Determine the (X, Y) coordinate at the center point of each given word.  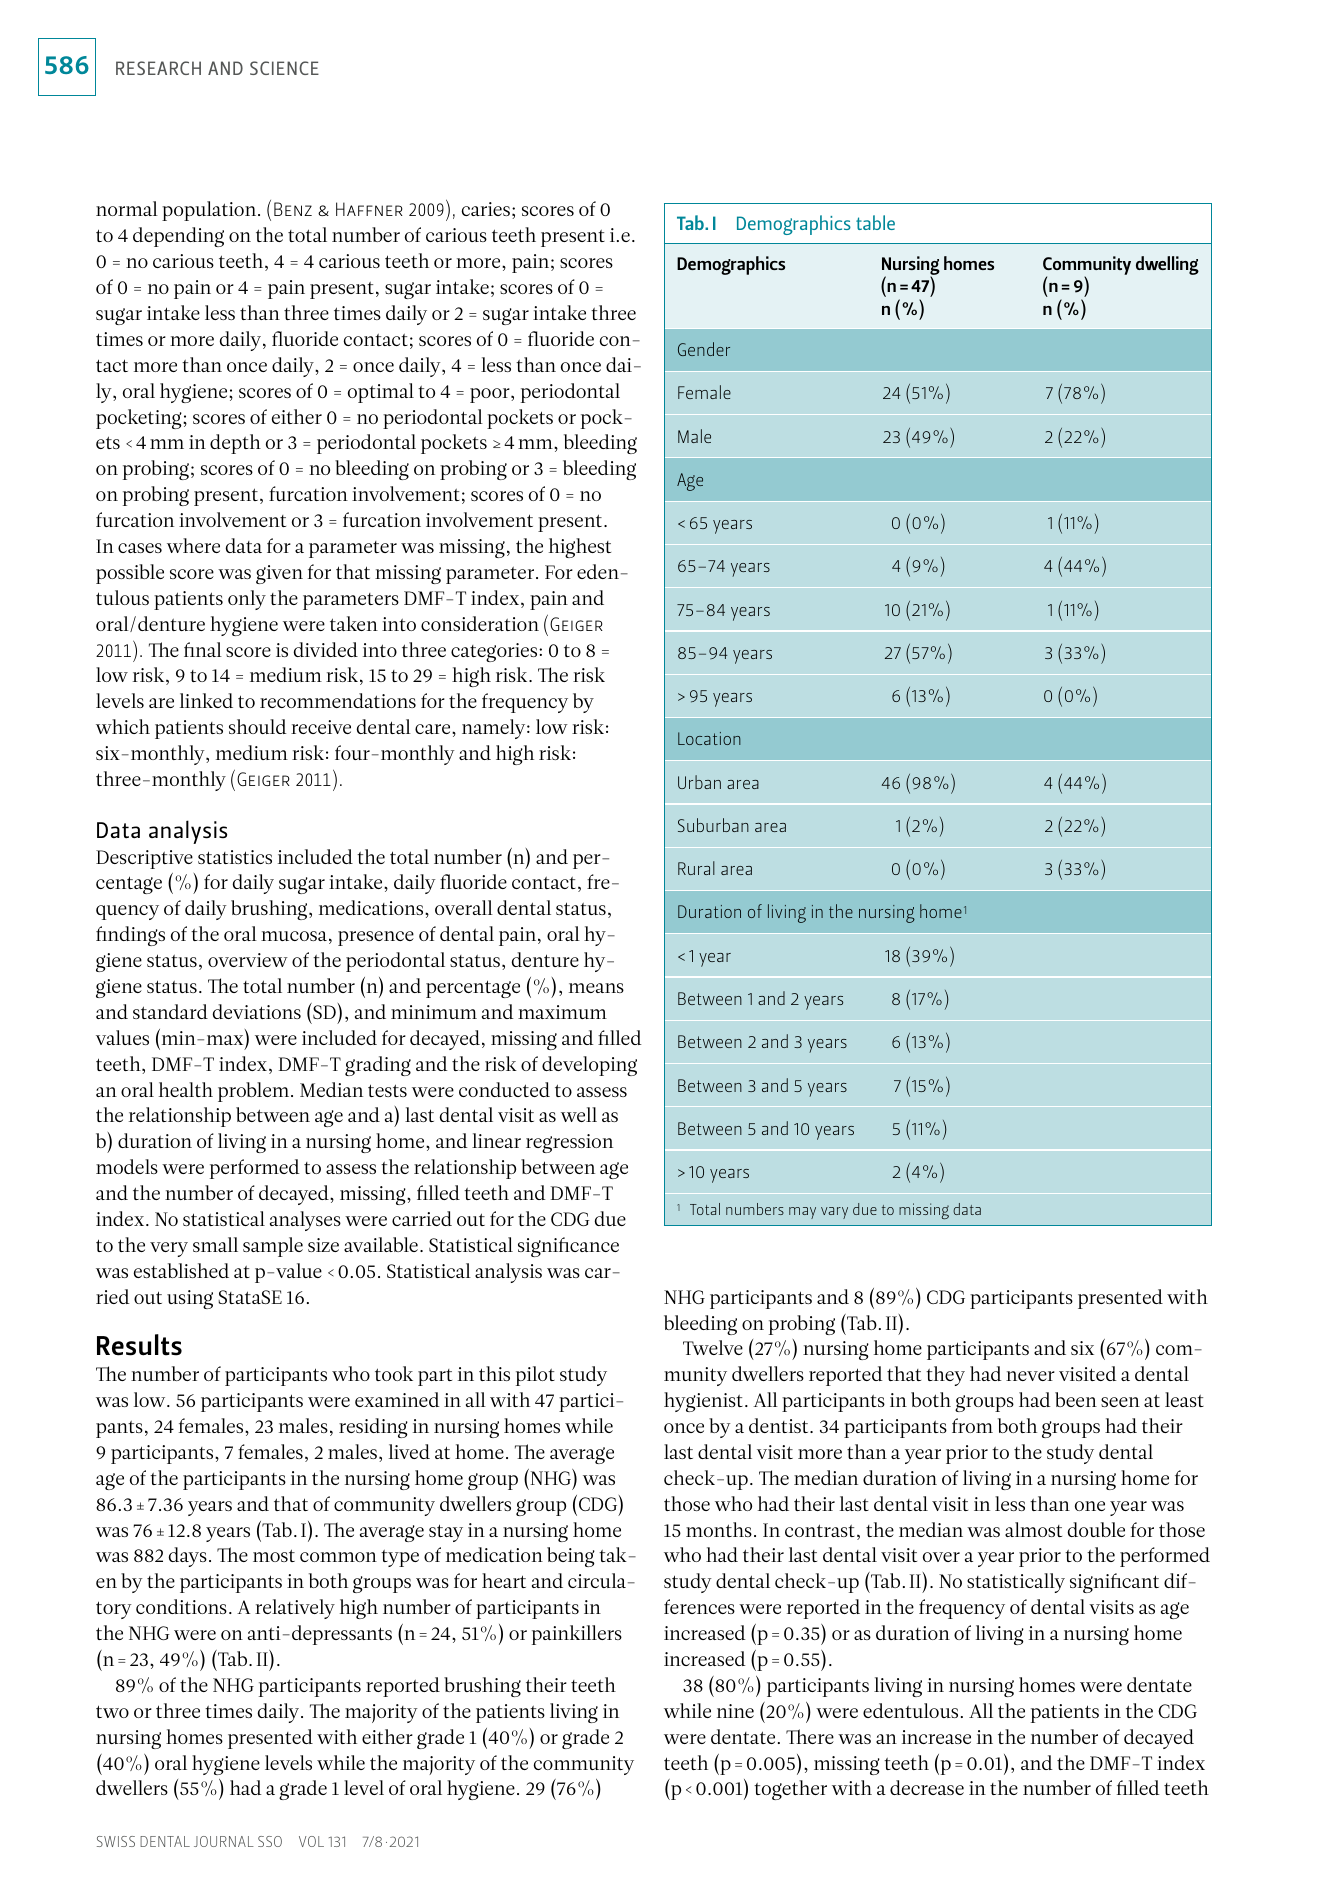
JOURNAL (224, 1841)
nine (735, 1711)
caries (486, 209)
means (596, 988)
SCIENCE (284, 68)
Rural (696, 868)
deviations (257, 1011)
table (875, 222)
